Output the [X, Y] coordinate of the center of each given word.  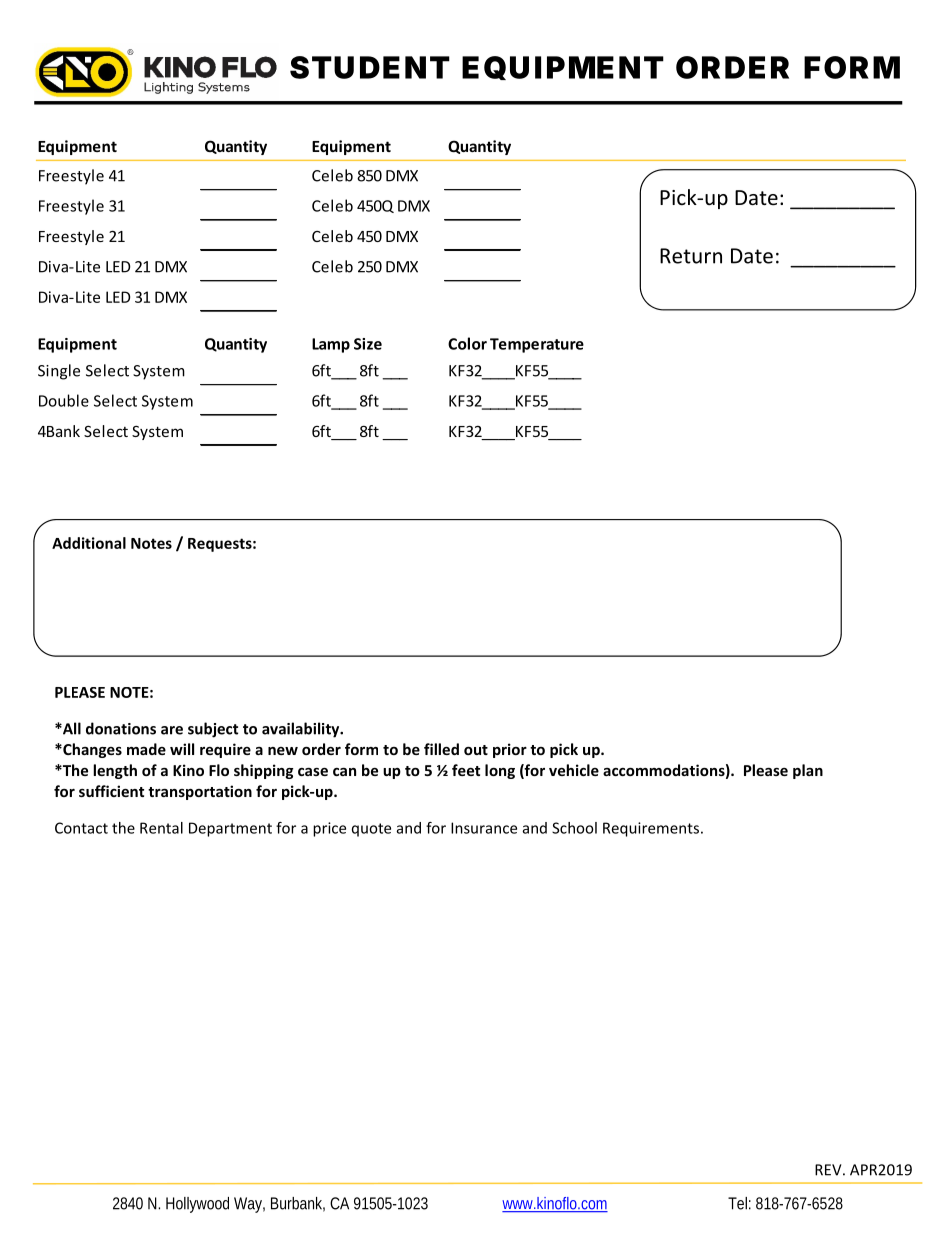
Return [691, 256]
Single [59, 372]
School [574, 828]
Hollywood [197, 1205]
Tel [737, 1203]
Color [467, 343]
